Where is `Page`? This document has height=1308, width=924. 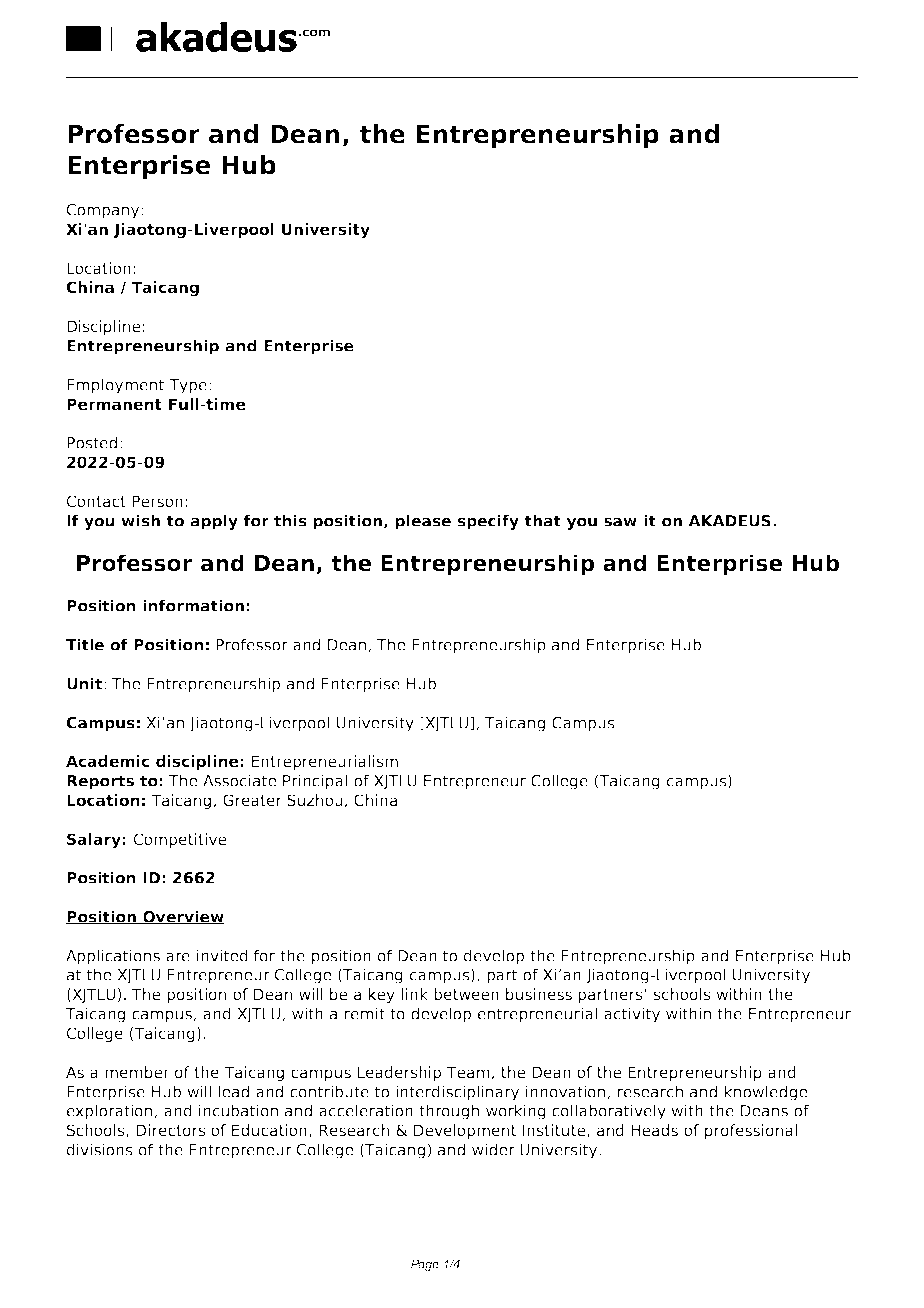
Page is located at coordinates (425, 1265).
